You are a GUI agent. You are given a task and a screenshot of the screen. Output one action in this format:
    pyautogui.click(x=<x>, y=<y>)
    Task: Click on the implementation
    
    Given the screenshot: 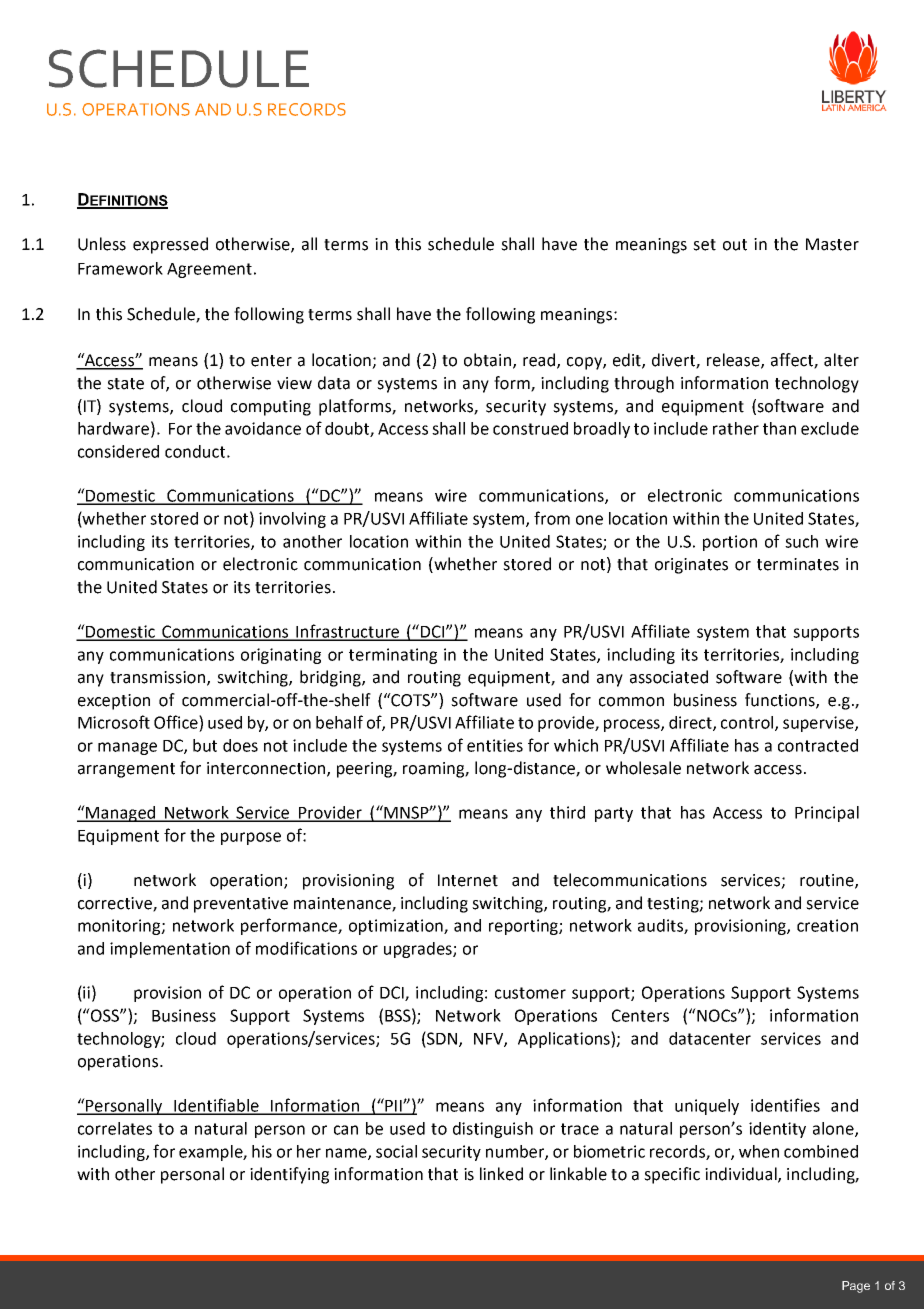 What is the action you would take?
    pyautogui.click(x=170, y=950)
